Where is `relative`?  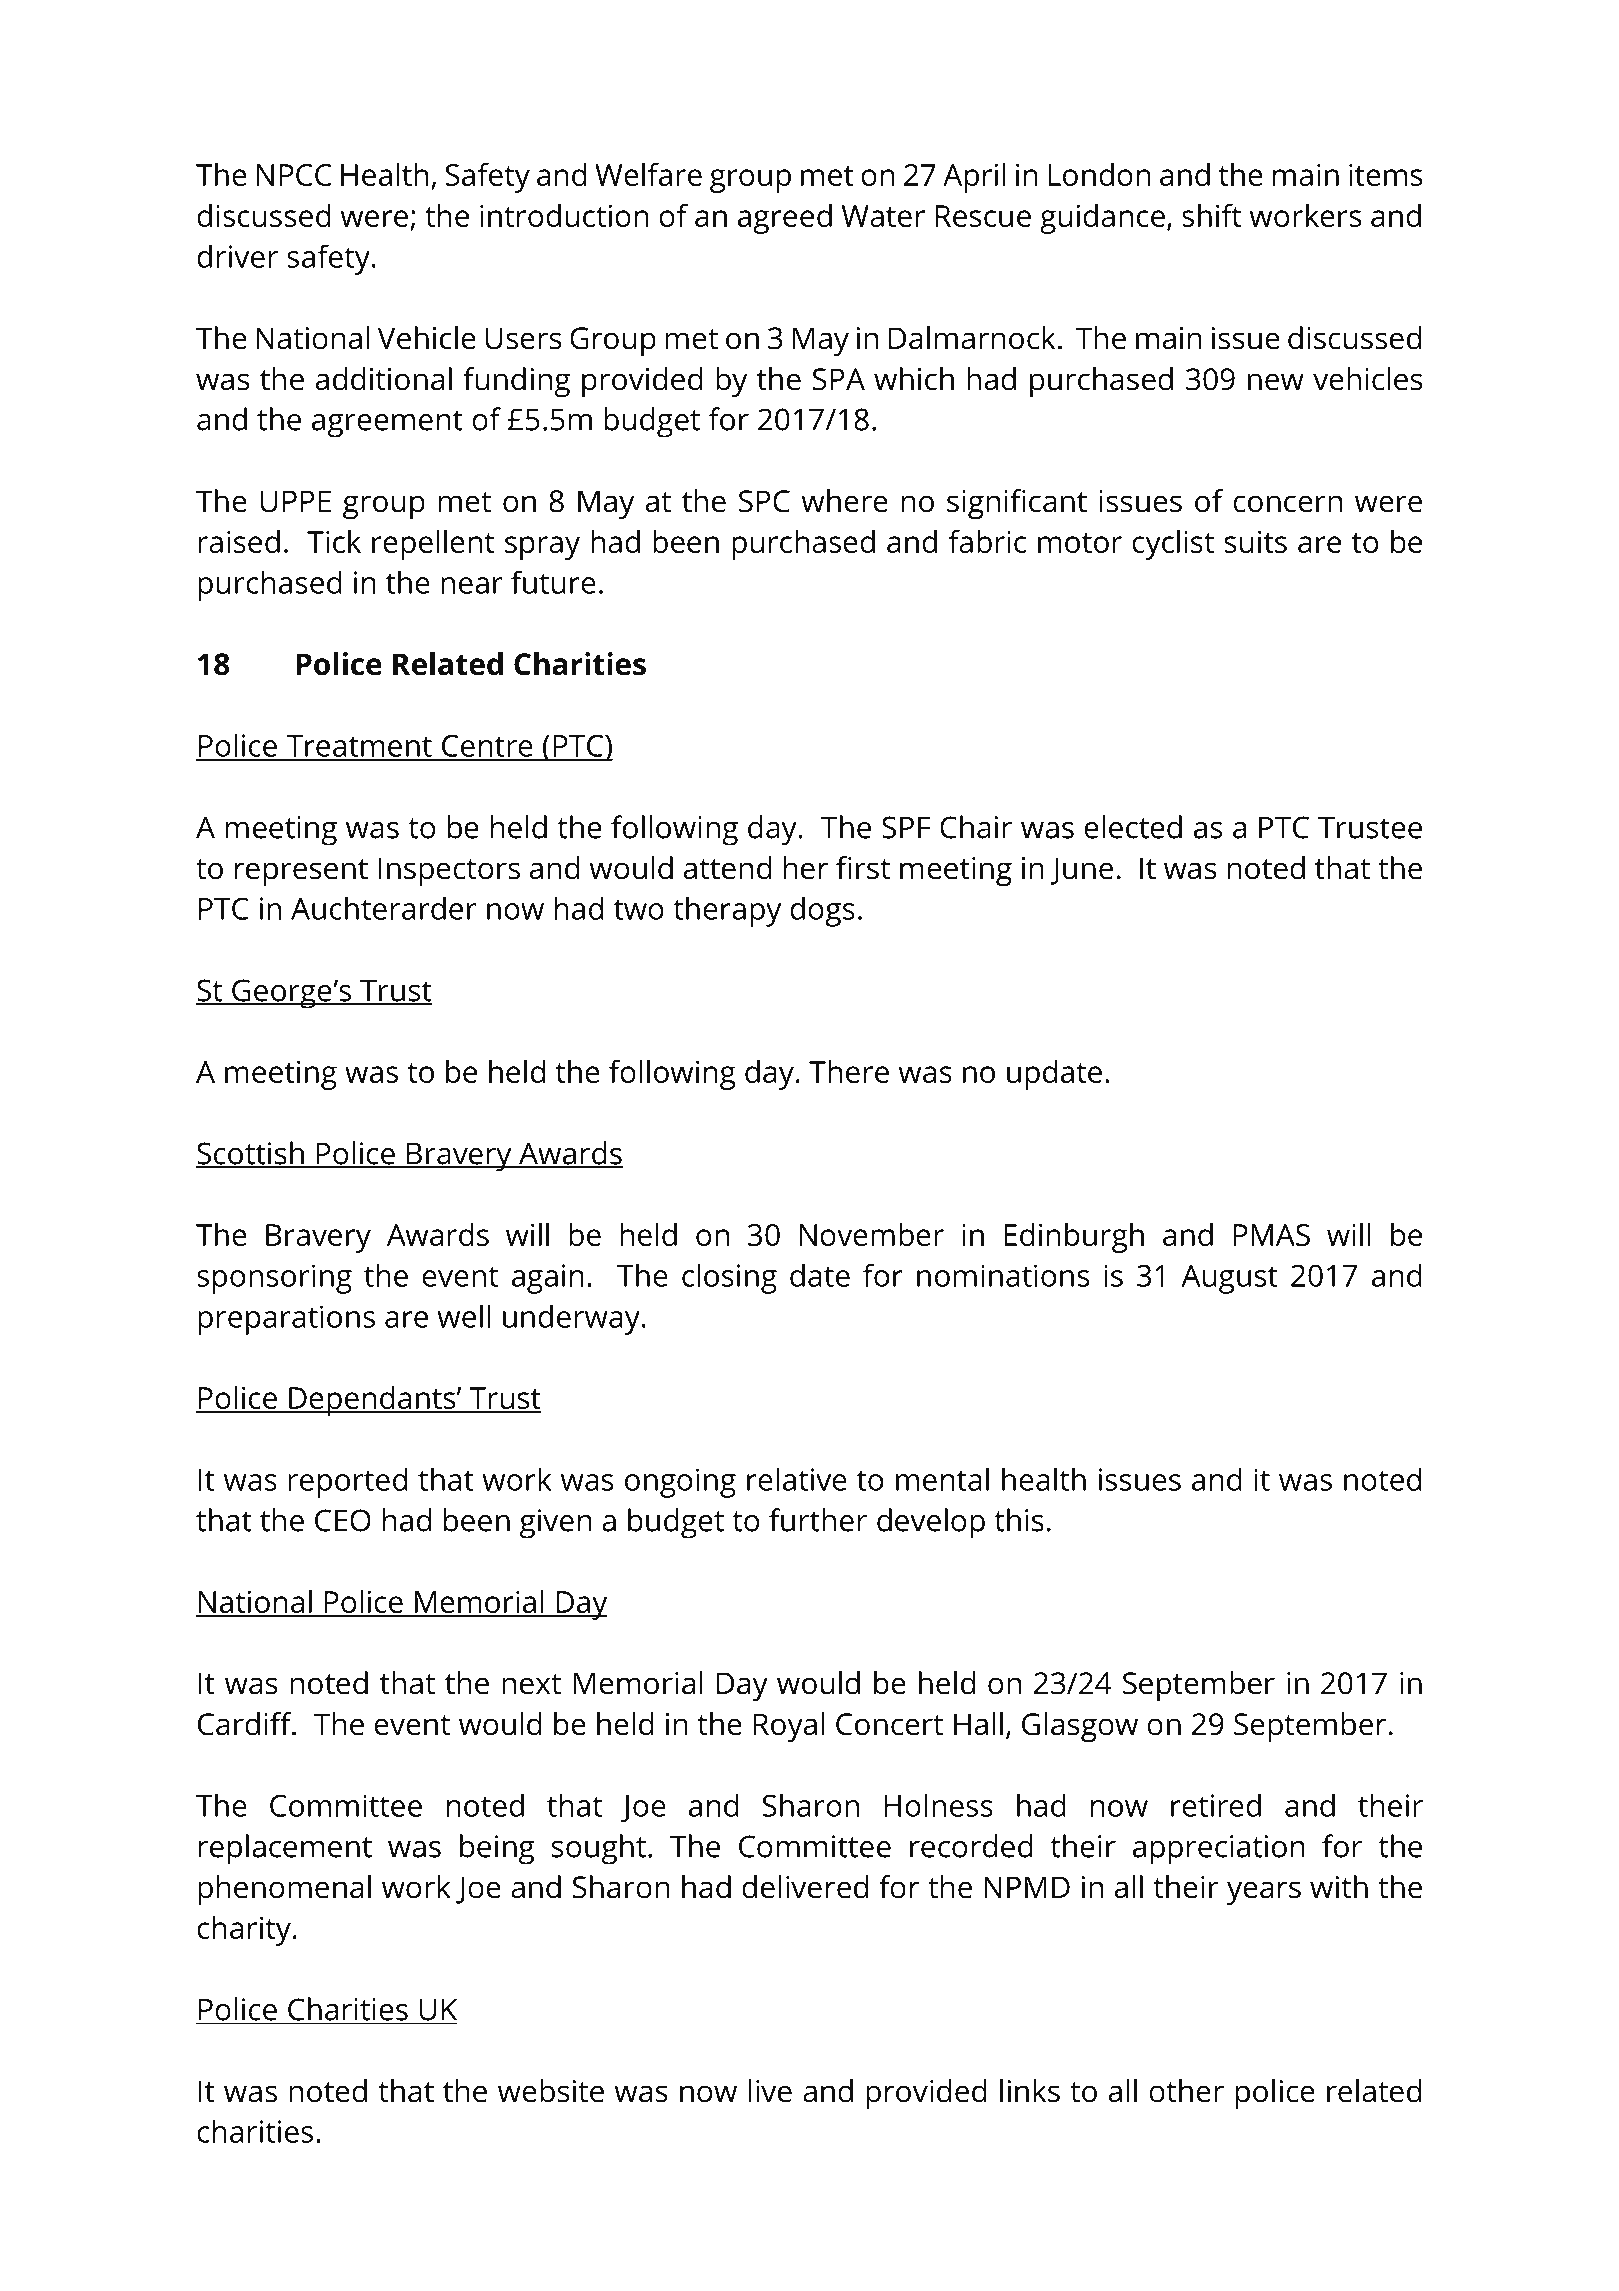 relative is located at coordinates (797, 1479).
